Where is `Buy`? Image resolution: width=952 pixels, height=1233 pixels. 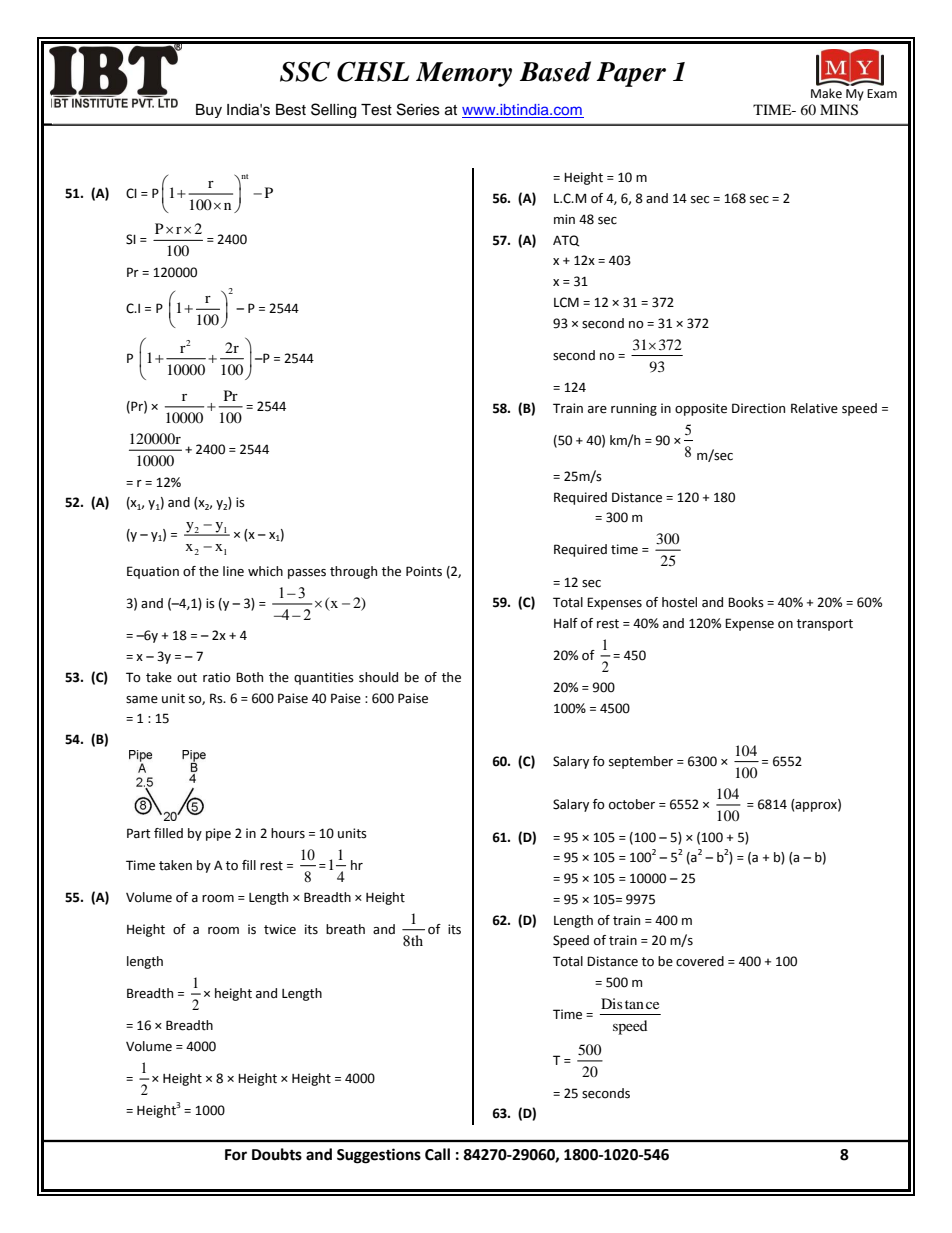
Buy is located at coordinates (209, 111).
